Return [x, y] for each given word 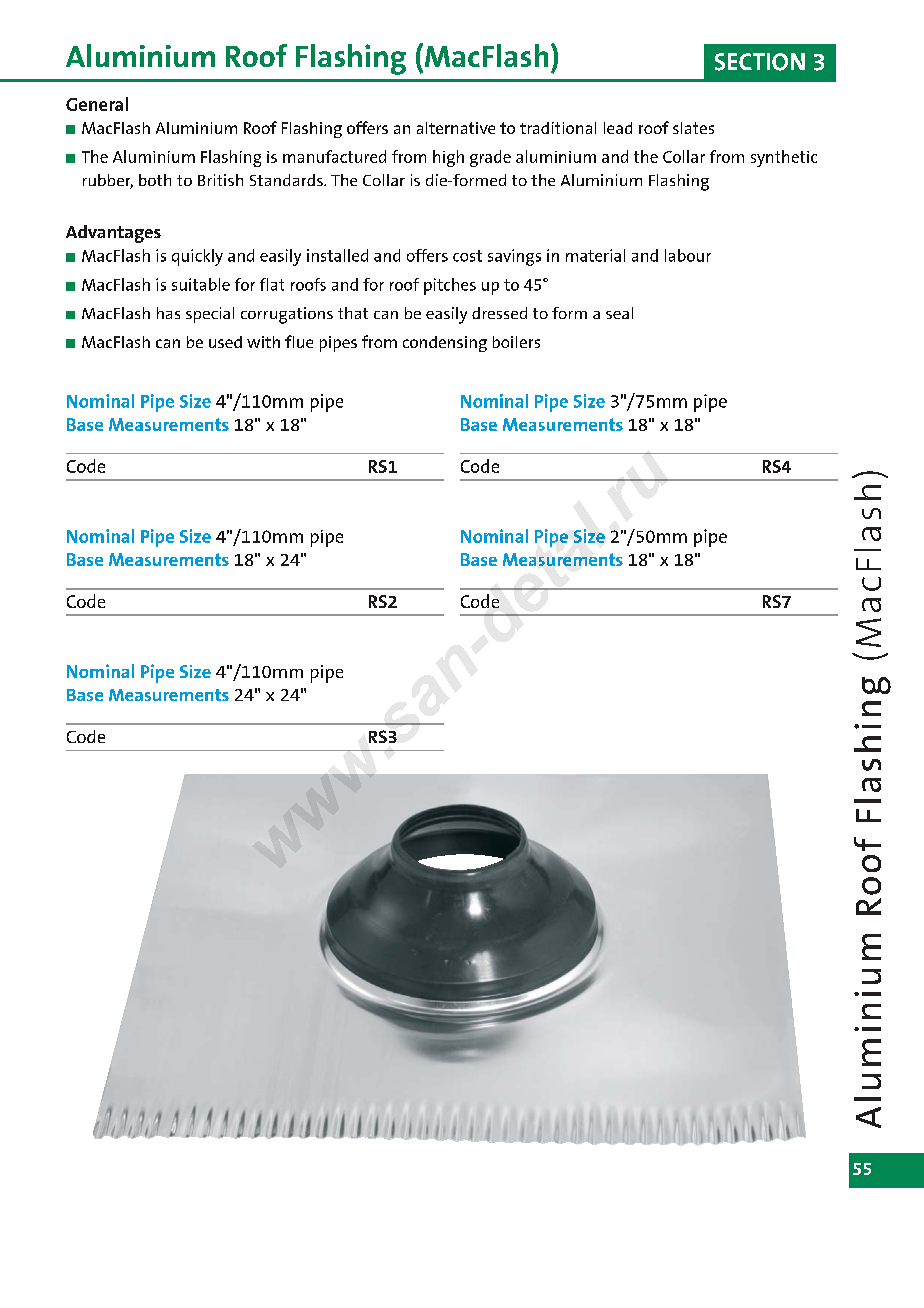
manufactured [334, 156]
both [155, 180]
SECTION [760, 62]
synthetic [784, 158]
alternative [456, 128]
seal [619, 313]
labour [688, 255]
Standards [287, 180]
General [97, 104]
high [448, 158]
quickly [197, 257]
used [225, 342]
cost [467, 256]
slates [693, 128]
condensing [445, 344]
